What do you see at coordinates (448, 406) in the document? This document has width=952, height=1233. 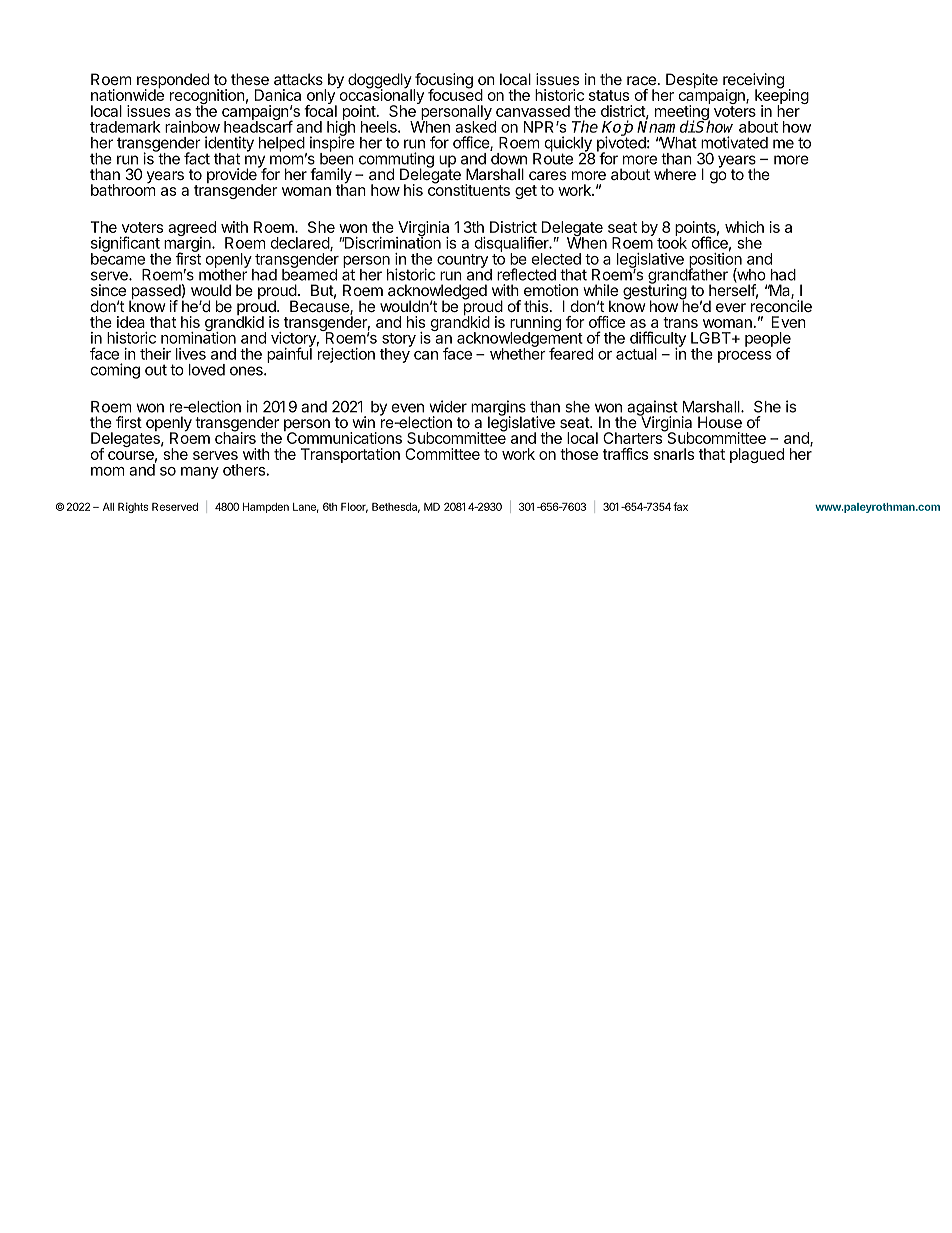 I see `wider` at bounding box center [448, 406].
